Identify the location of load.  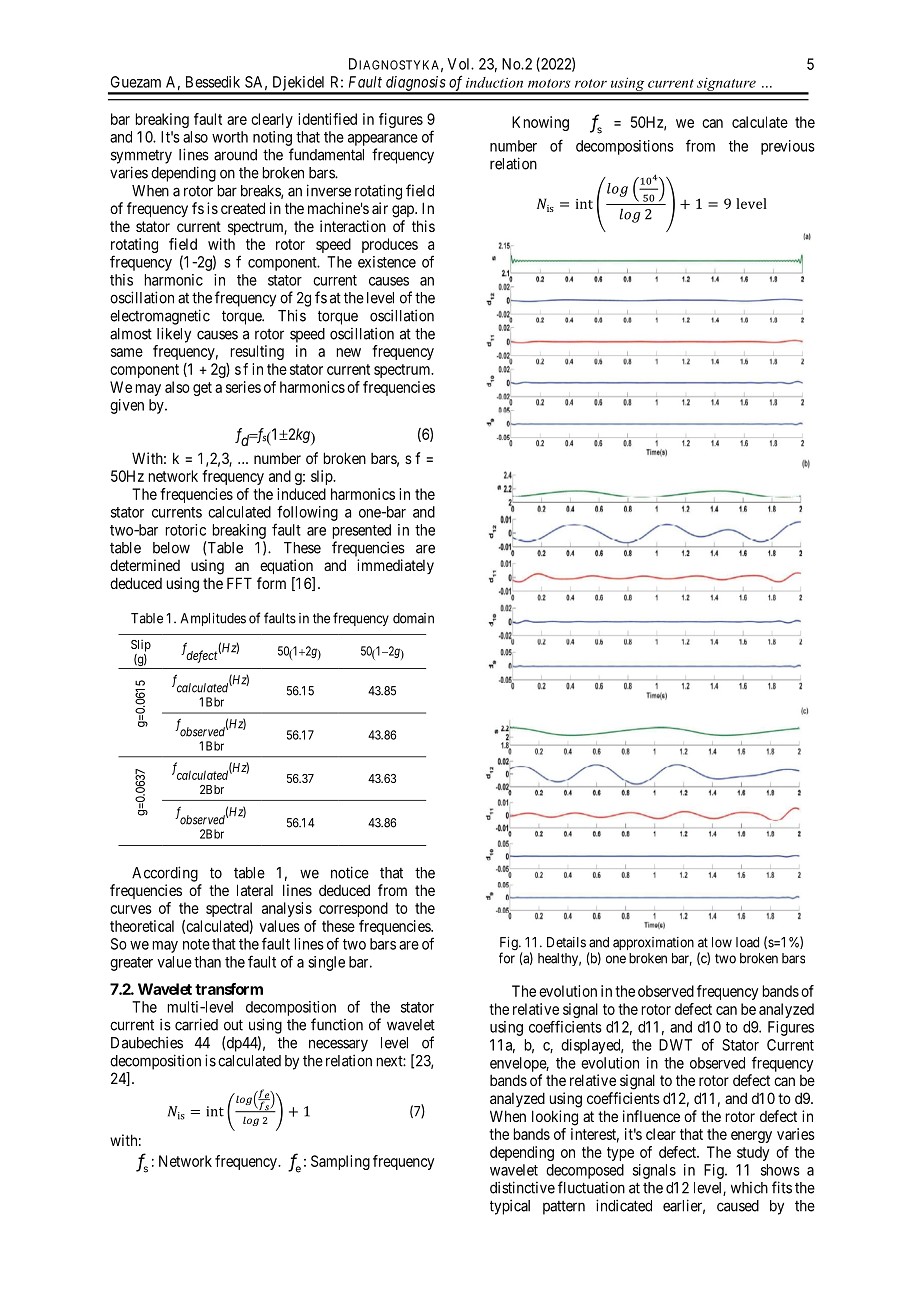
(747, 942).
